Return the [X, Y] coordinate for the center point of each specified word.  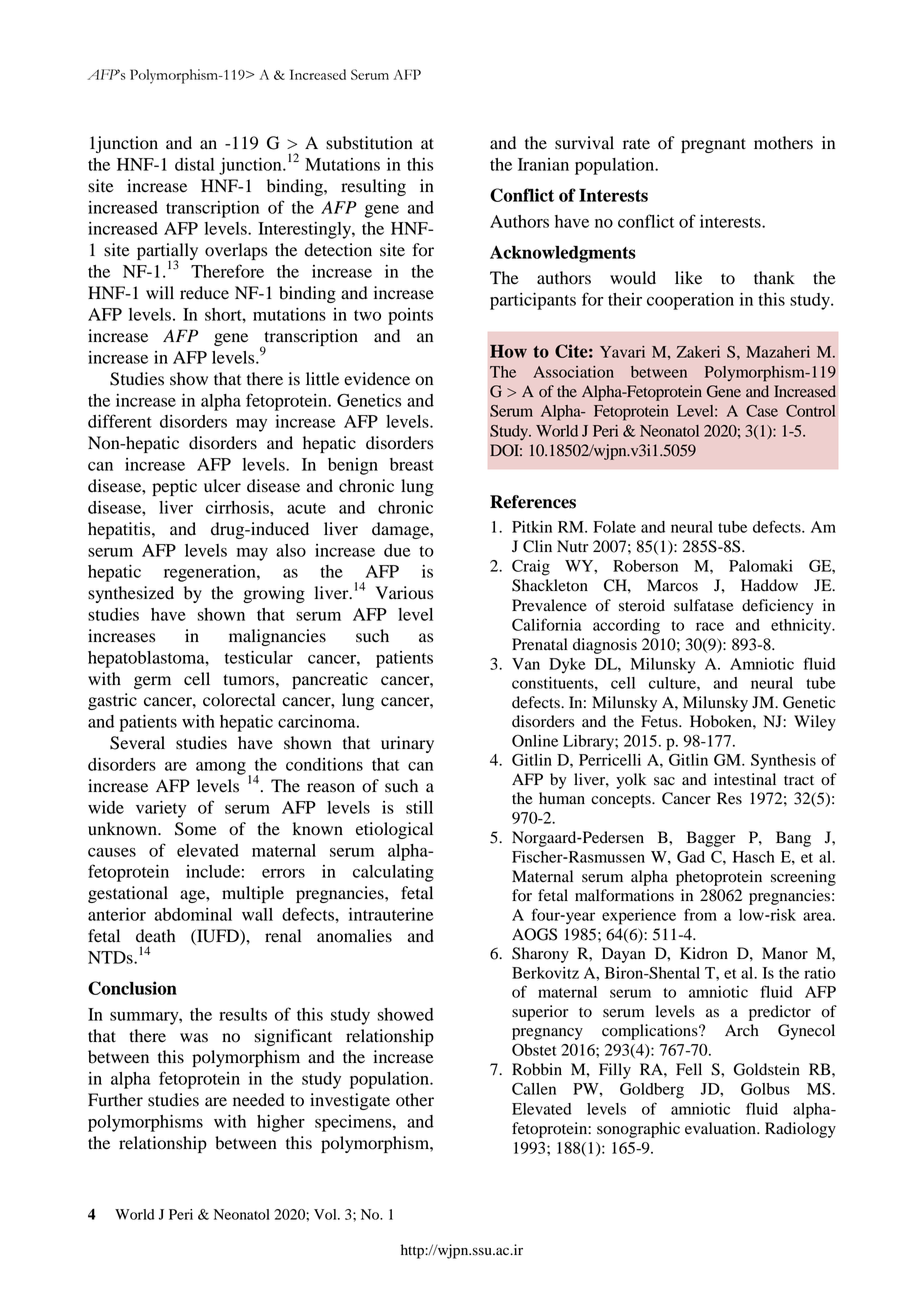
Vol [326, 1214]
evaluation [721, 1128]
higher [281, 1123]
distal [194, 164]
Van [526, 664]
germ [152, 682]
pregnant [713, 145]
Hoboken [722, 721]
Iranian [543, 164]
